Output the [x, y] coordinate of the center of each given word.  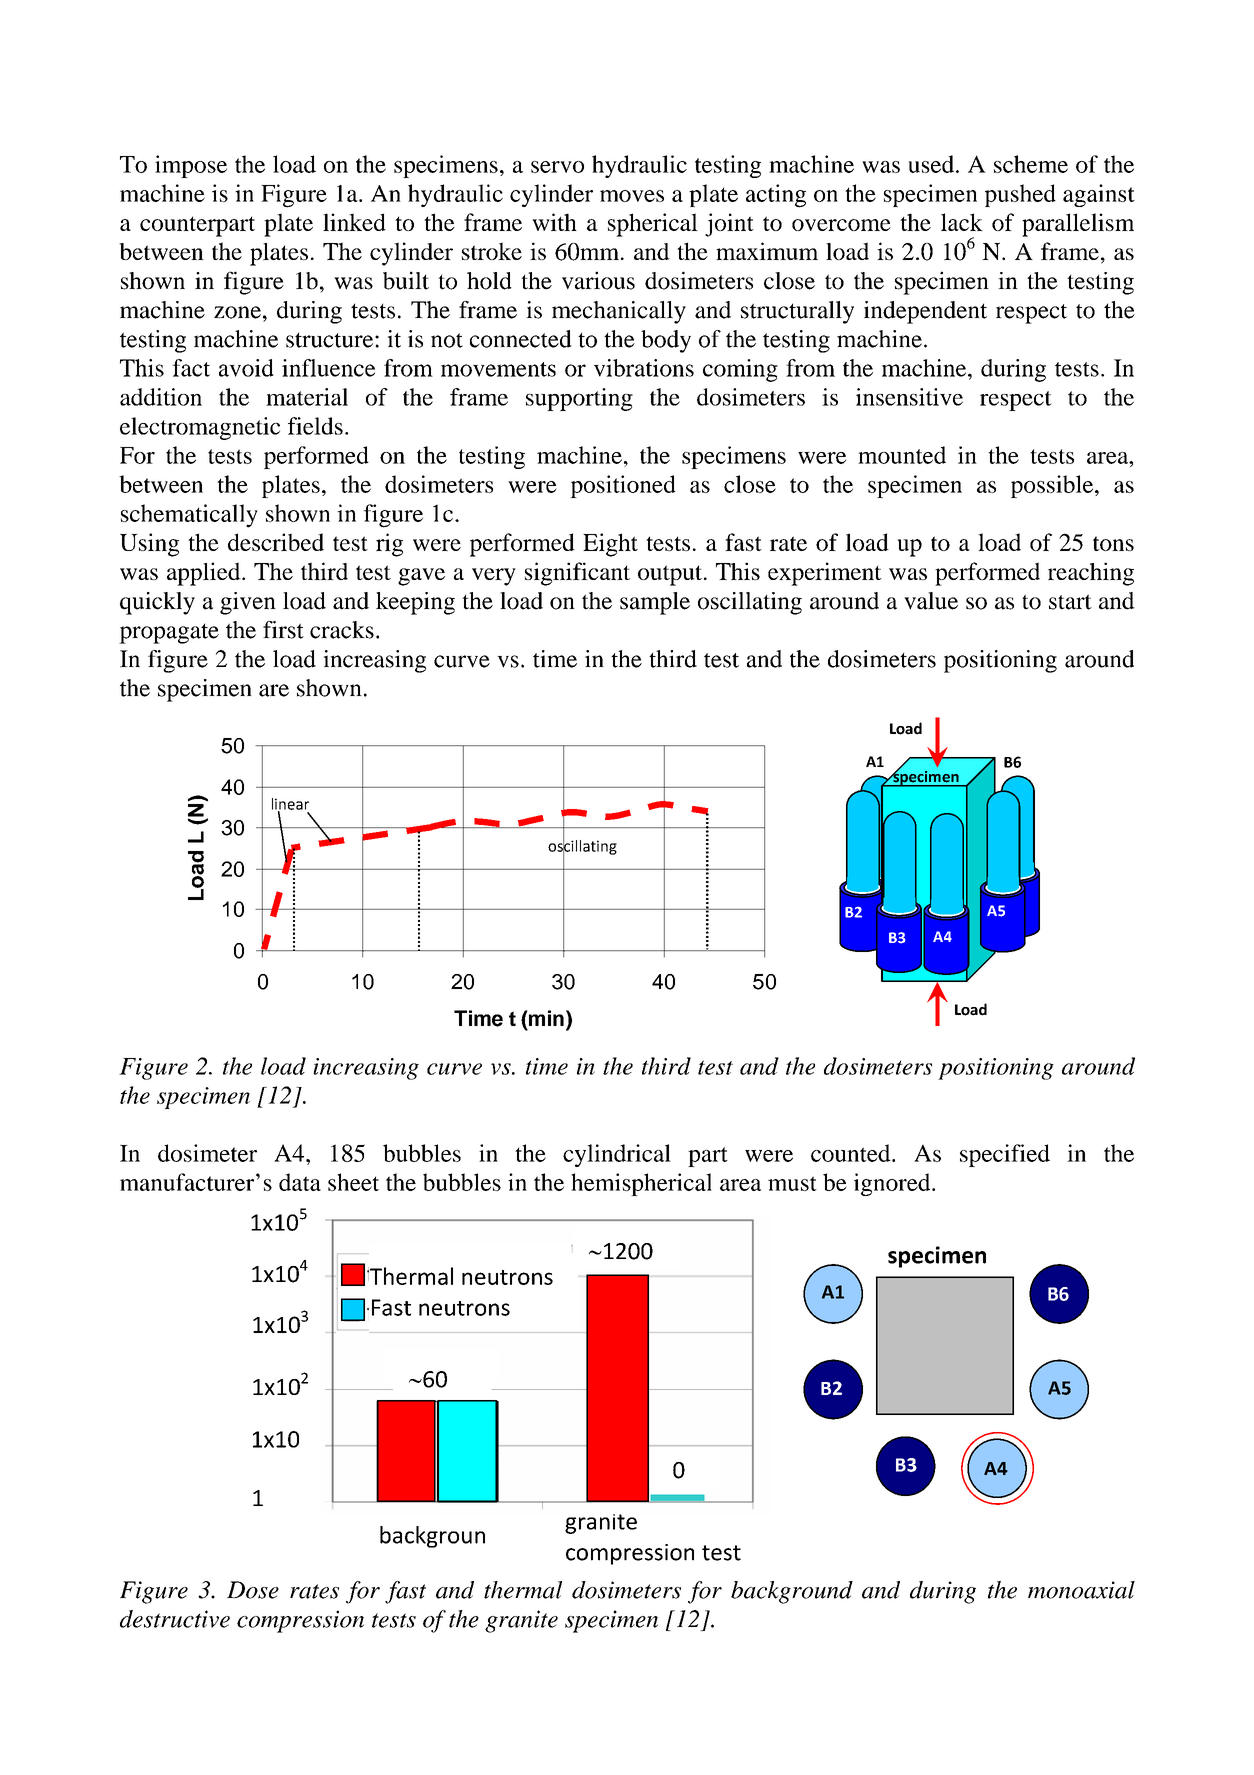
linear [290, 805]
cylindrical [617, 1155]
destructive [175, 1619]
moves [632, 196]
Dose [253, 1590]
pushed [1020, 195]
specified [1005, 1155]
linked [354, 222]
